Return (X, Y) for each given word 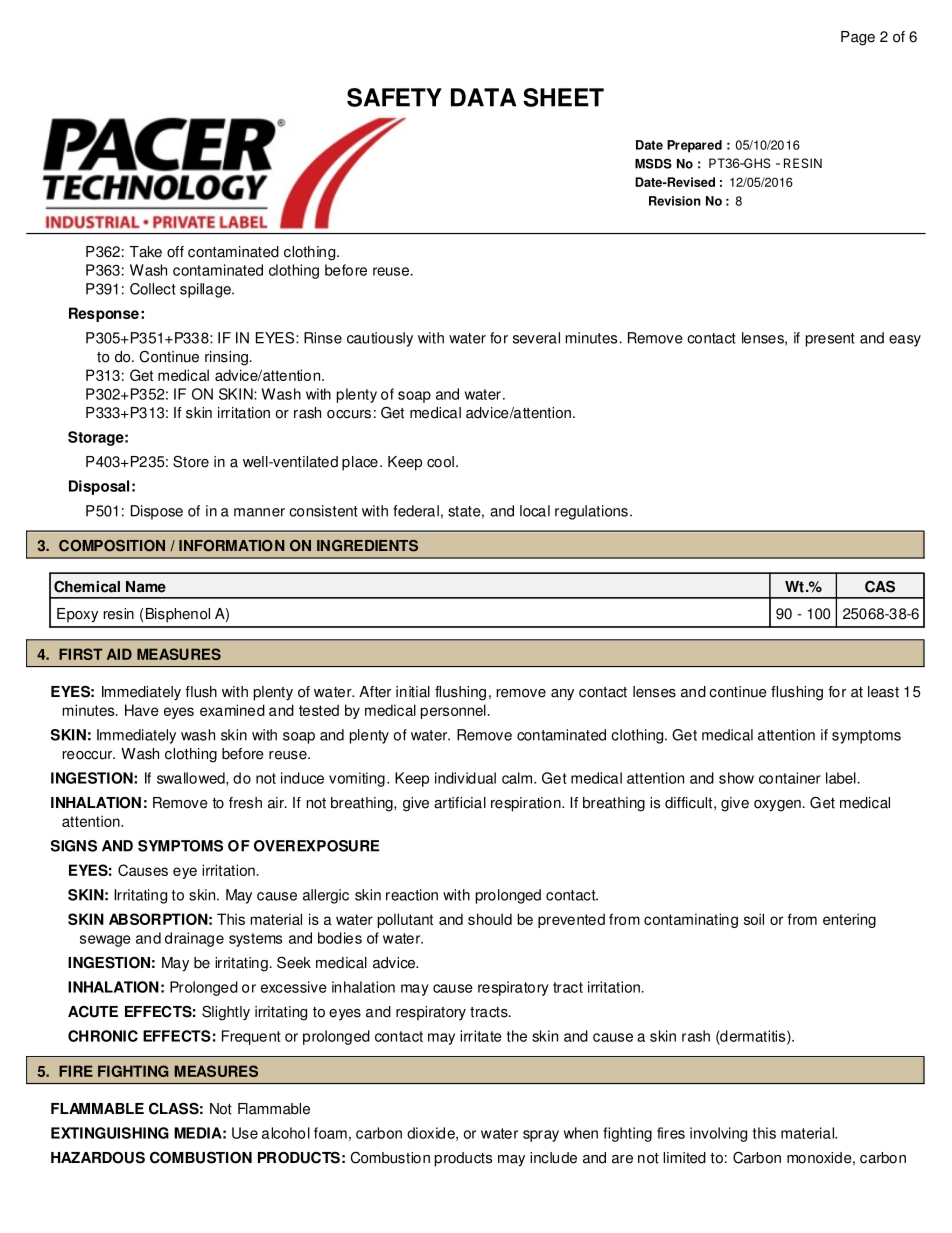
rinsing (226, 358)
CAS (880, 586)
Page (858, 38)
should (490, 919)
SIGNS (74, 846)
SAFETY (394, 97)
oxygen (777, 806)
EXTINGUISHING (110, 1133)
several (536, 338)
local (535, 511)
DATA (483, 97)
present (830, 340)
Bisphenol (178, 615)
